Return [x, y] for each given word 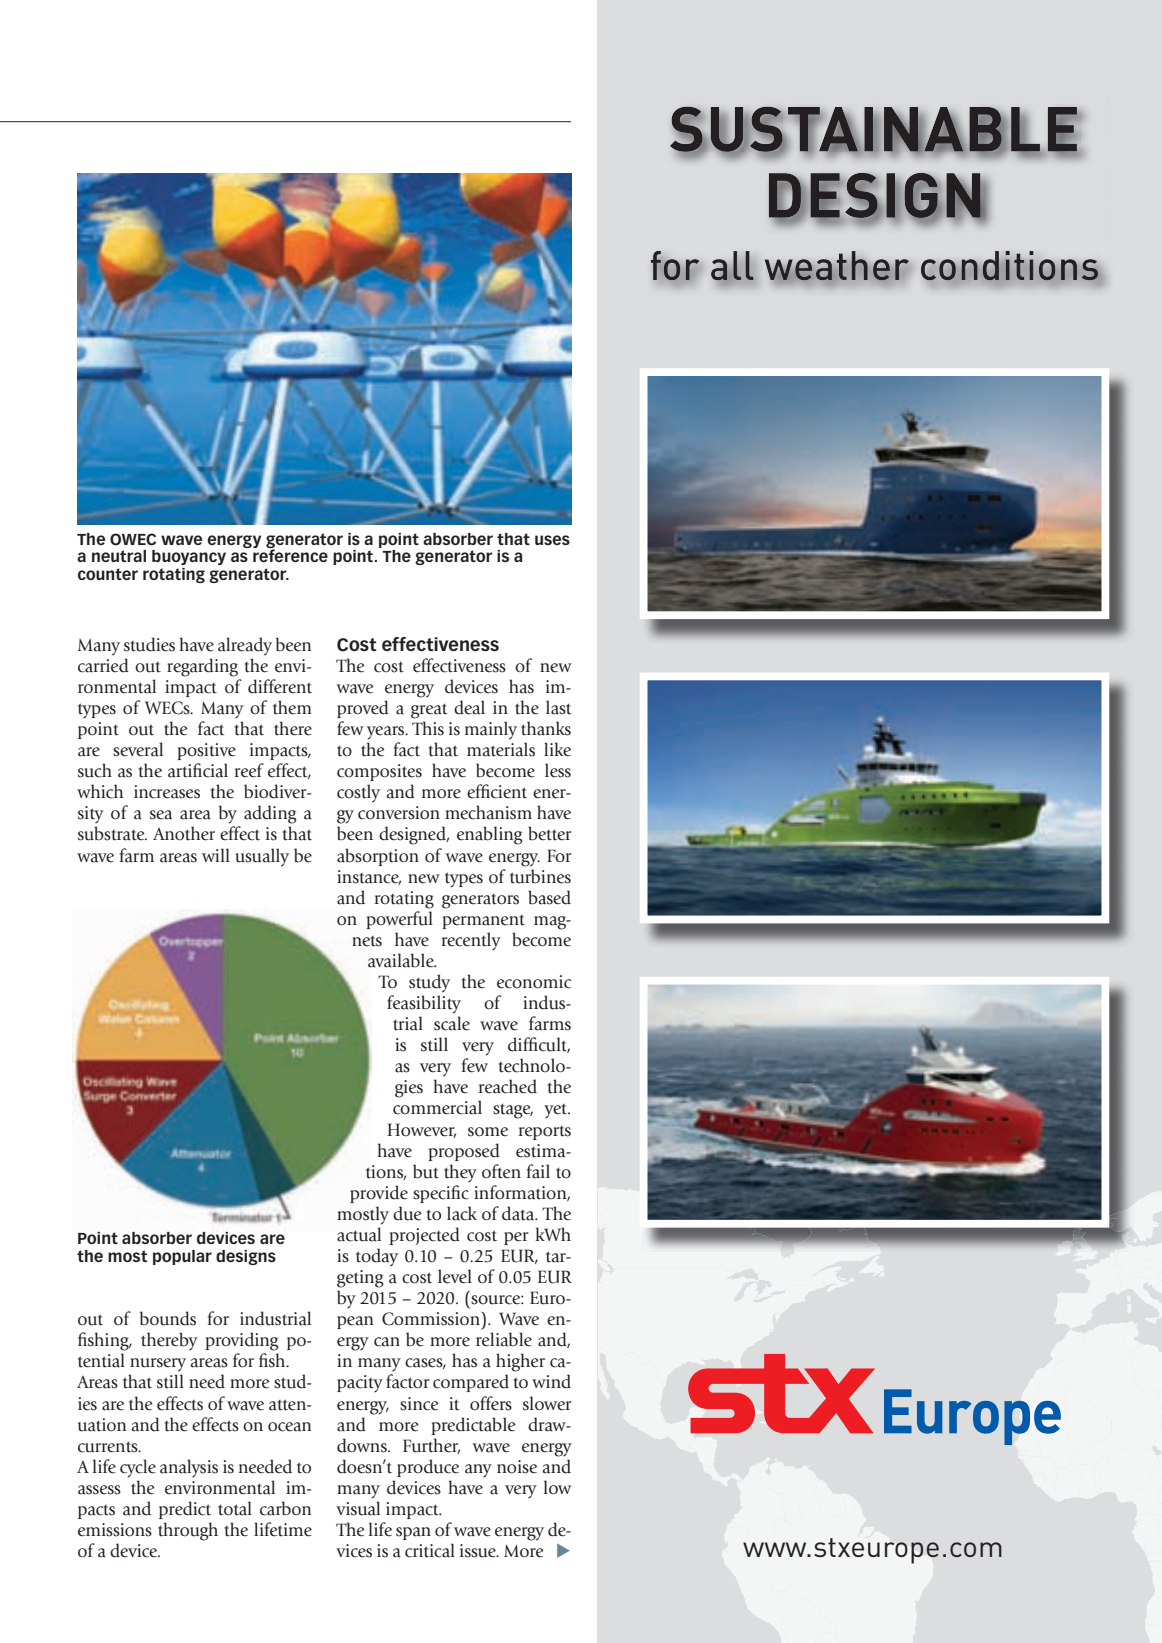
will [216, 855]
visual [358, 1508]
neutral [119, 556]
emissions [115, 1530]
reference [290, 554]
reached [508, 1086]
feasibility [424, 1004]
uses [552, 540]
